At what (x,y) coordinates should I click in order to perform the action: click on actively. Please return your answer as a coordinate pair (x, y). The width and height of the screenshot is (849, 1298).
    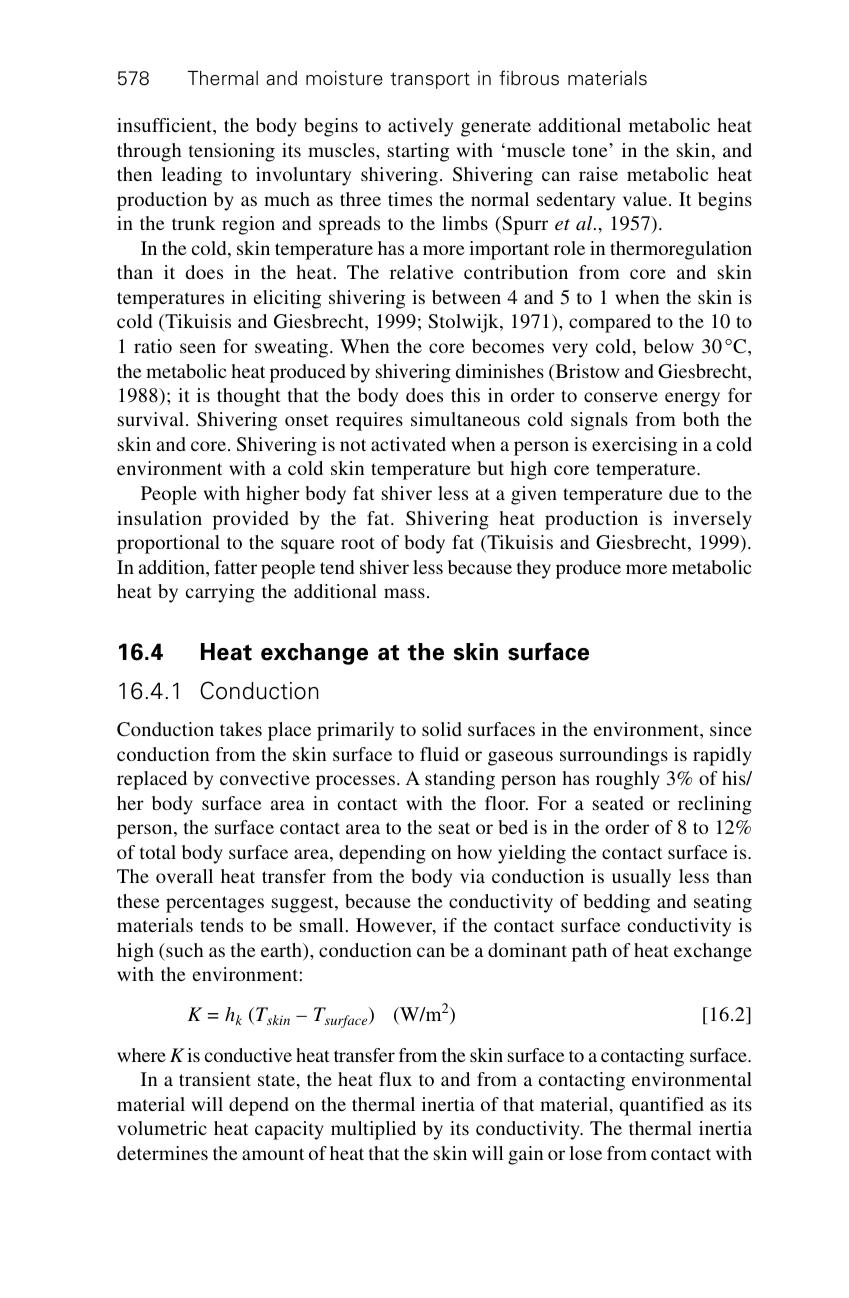
    Looking at the image, I should click on (420, 127).
